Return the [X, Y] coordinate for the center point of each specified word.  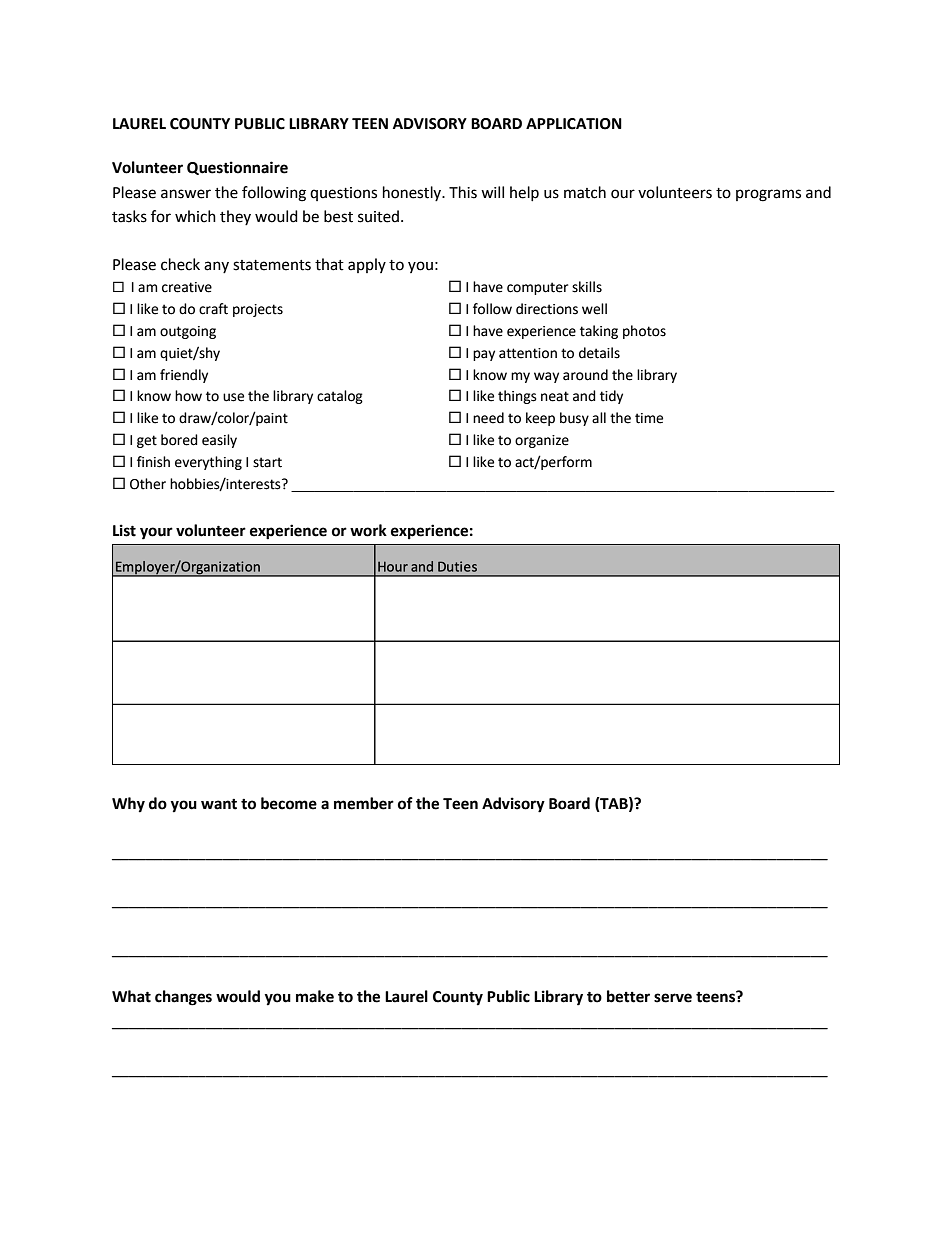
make [315, 996]
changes [183, 998]
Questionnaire [237, 168]
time [649, 418]
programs [768, 195]
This [463, 192]
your [156, 533]
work [368, 530]
